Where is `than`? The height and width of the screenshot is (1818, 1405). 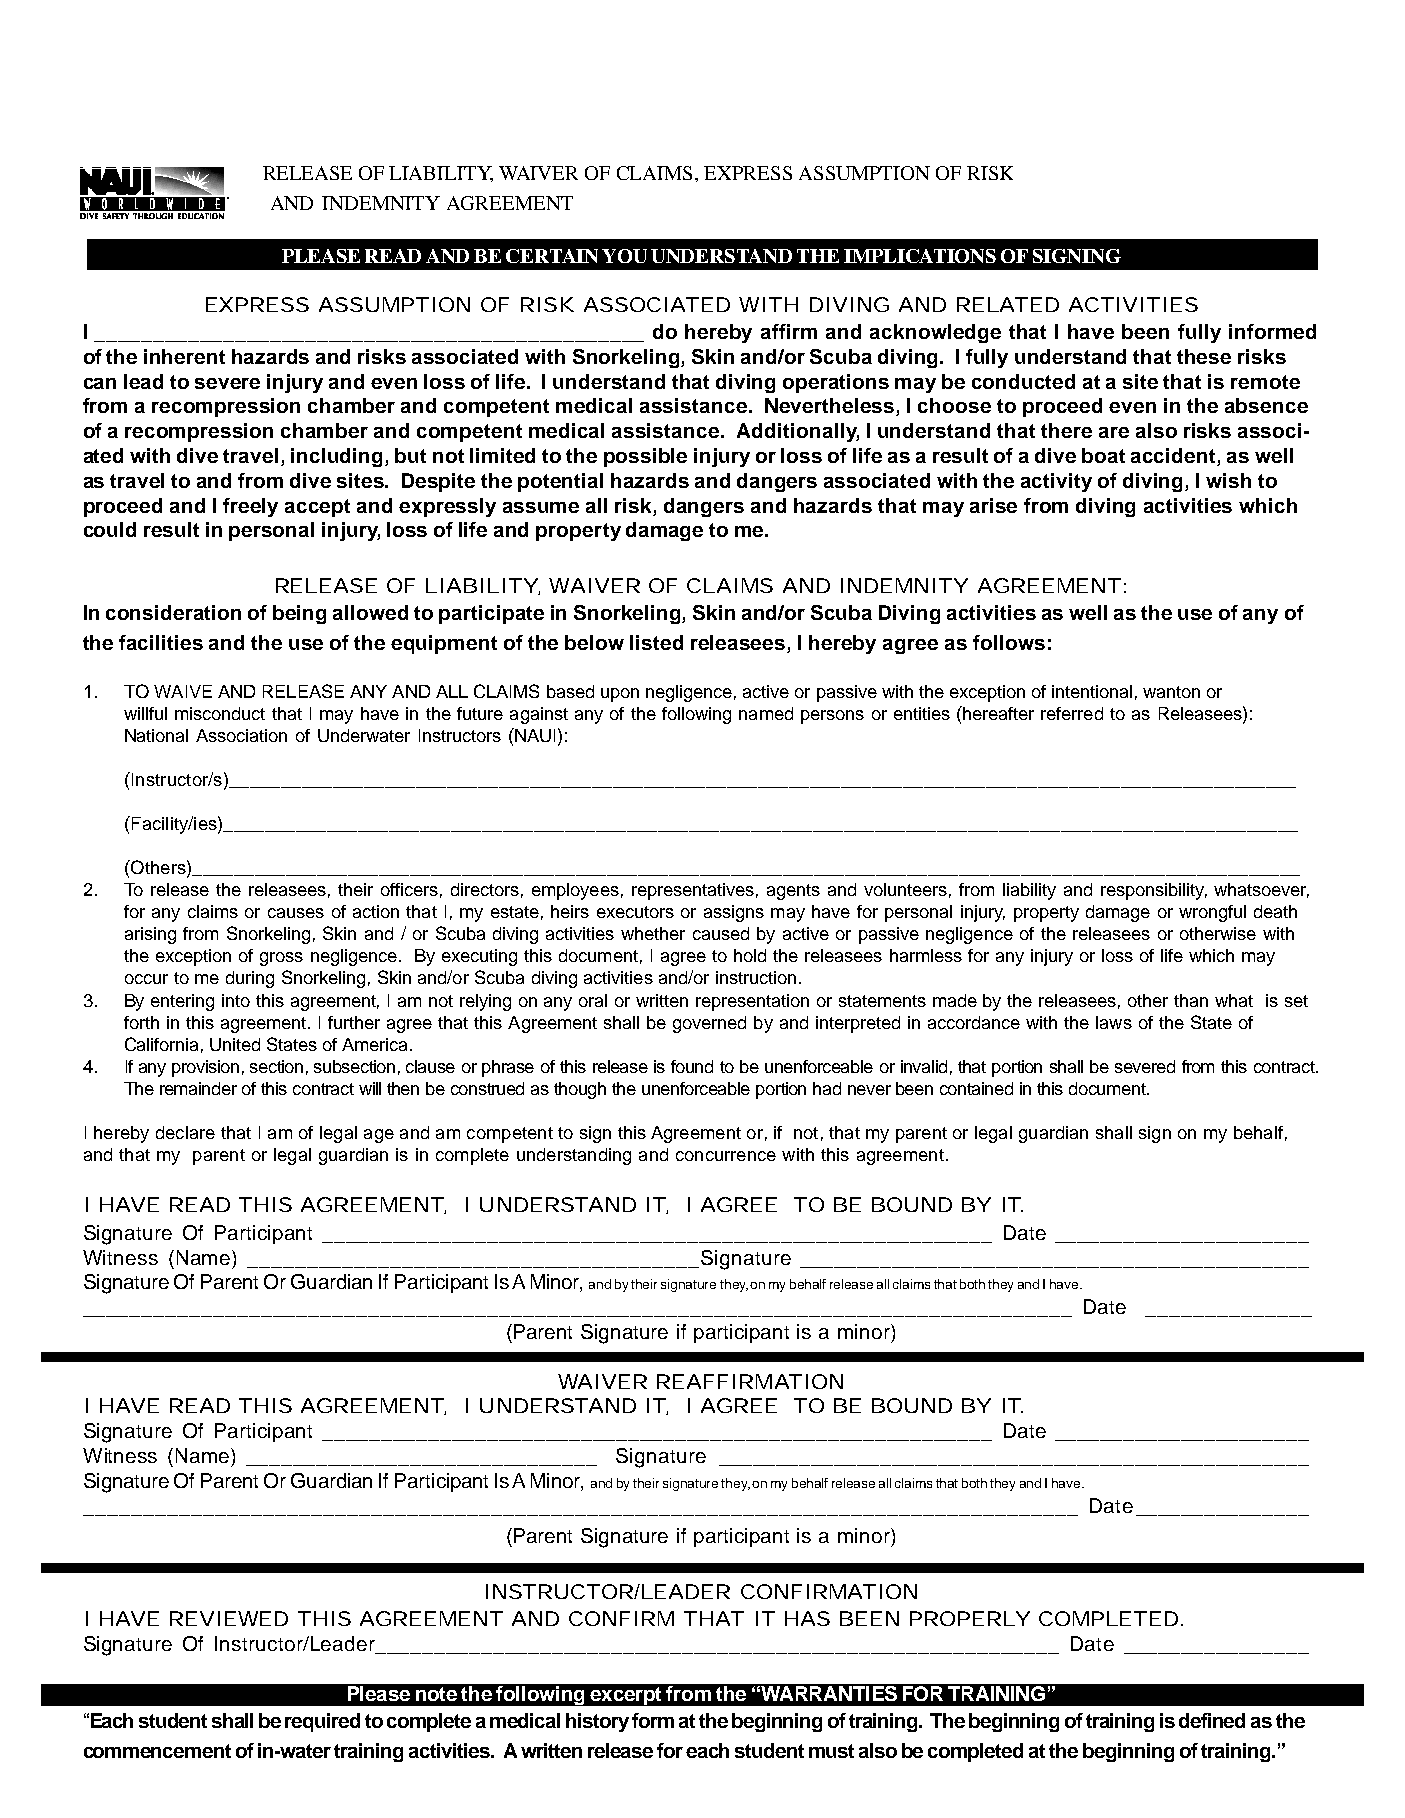 than is located at coordinates (1191, 1000).
